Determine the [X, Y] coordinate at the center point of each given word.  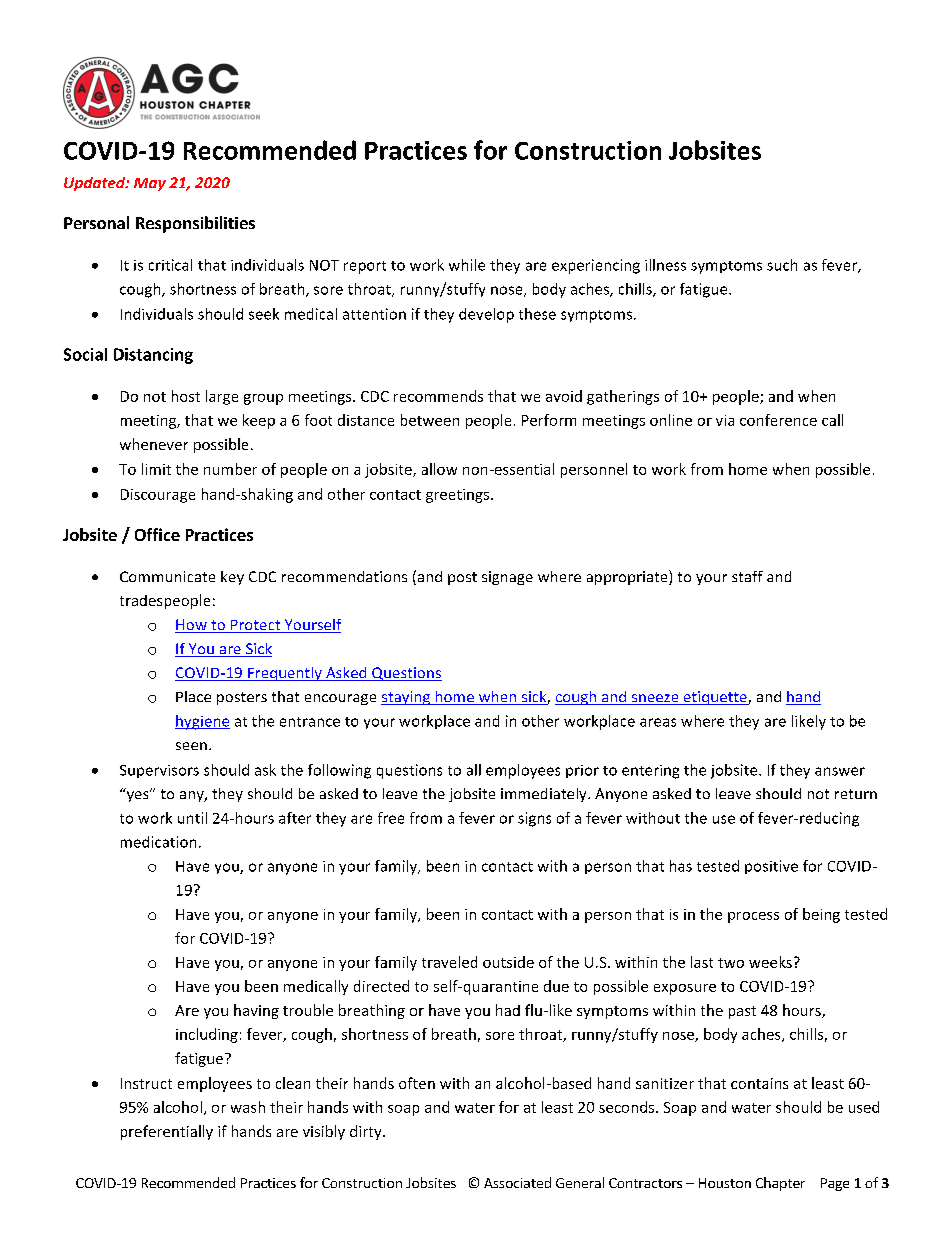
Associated [517, 1182]
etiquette [715, 698]
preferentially [167, 1132]
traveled [449, 962]
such [782, 265]
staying [407, 698]
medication [158, 842]
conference [778, 420]
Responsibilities [195, 224]
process [753, 917]
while [467, 265]
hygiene [202, 722]
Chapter [780, 1184]
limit [156, 469]
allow [439, 469]
